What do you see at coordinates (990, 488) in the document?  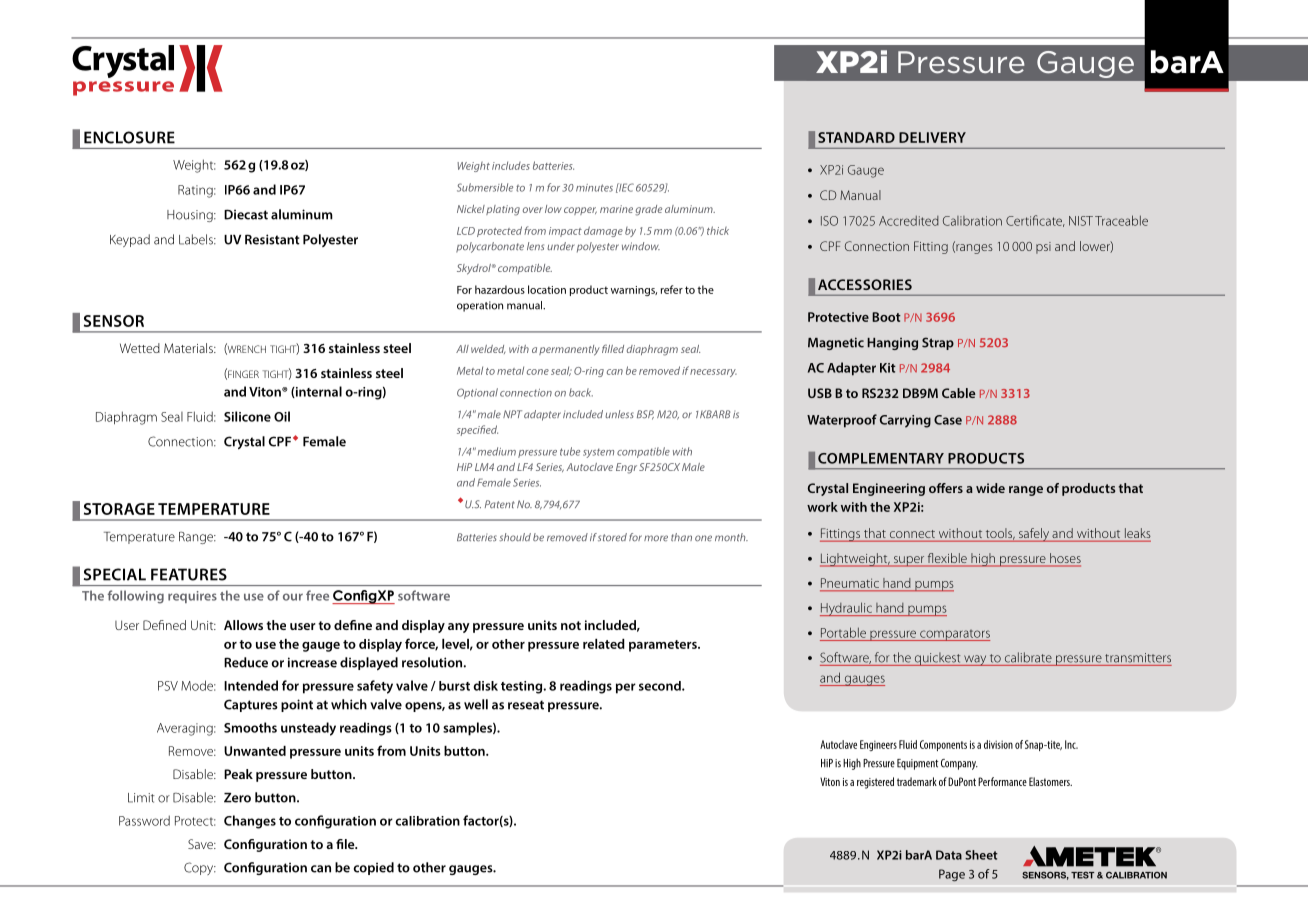 I see `wide` at bounding box center [990, 488].
